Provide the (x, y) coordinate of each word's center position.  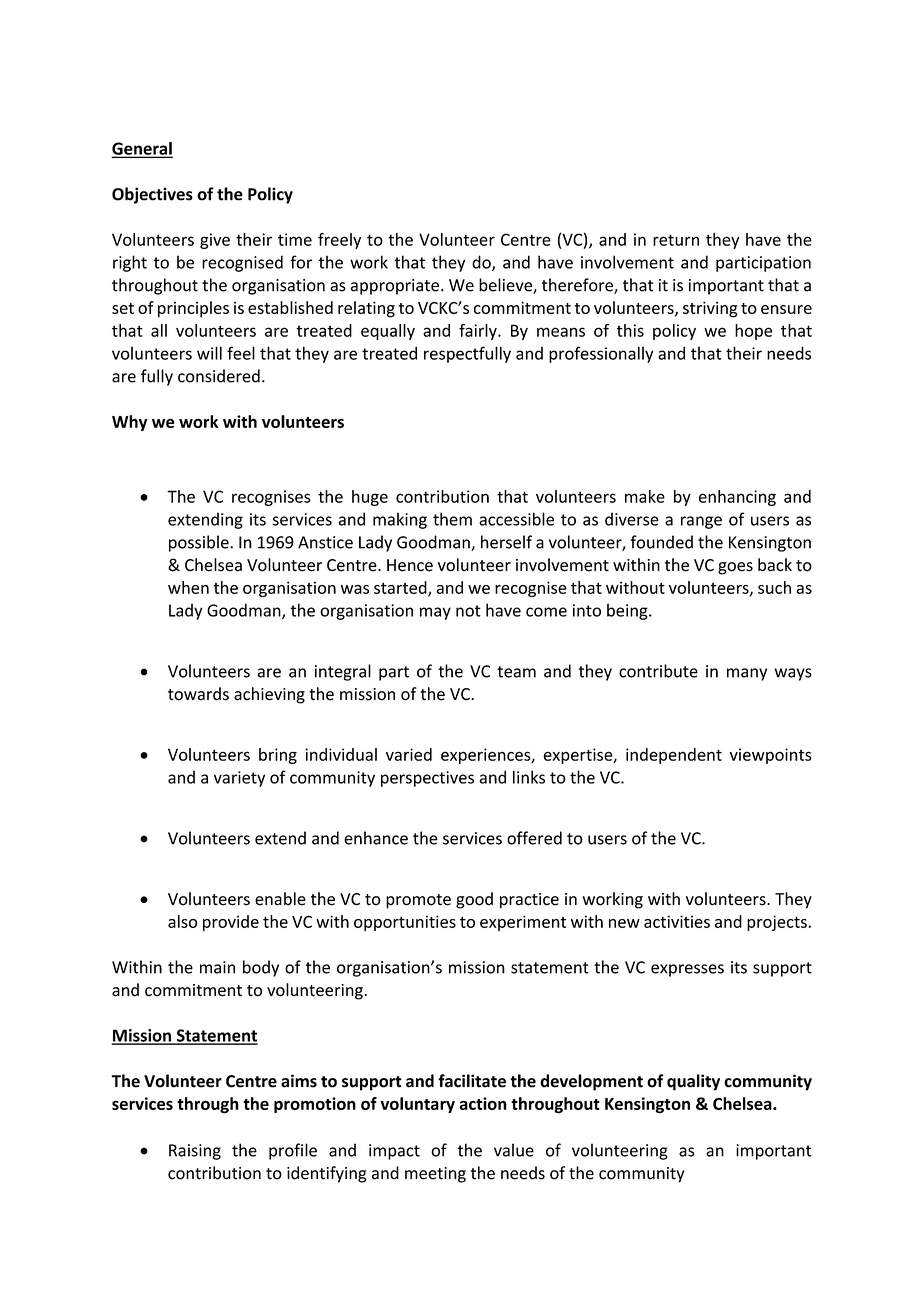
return (676, 240)
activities (677, 921)
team (516, 672)
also (182, 921)
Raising (195, 1152)
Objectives (152, 195)
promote (418, 901)
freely (339, 241)
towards (198, 694)
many (747, 674)
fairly (479, 332)
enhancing (737, 498)
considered (219, 376)
